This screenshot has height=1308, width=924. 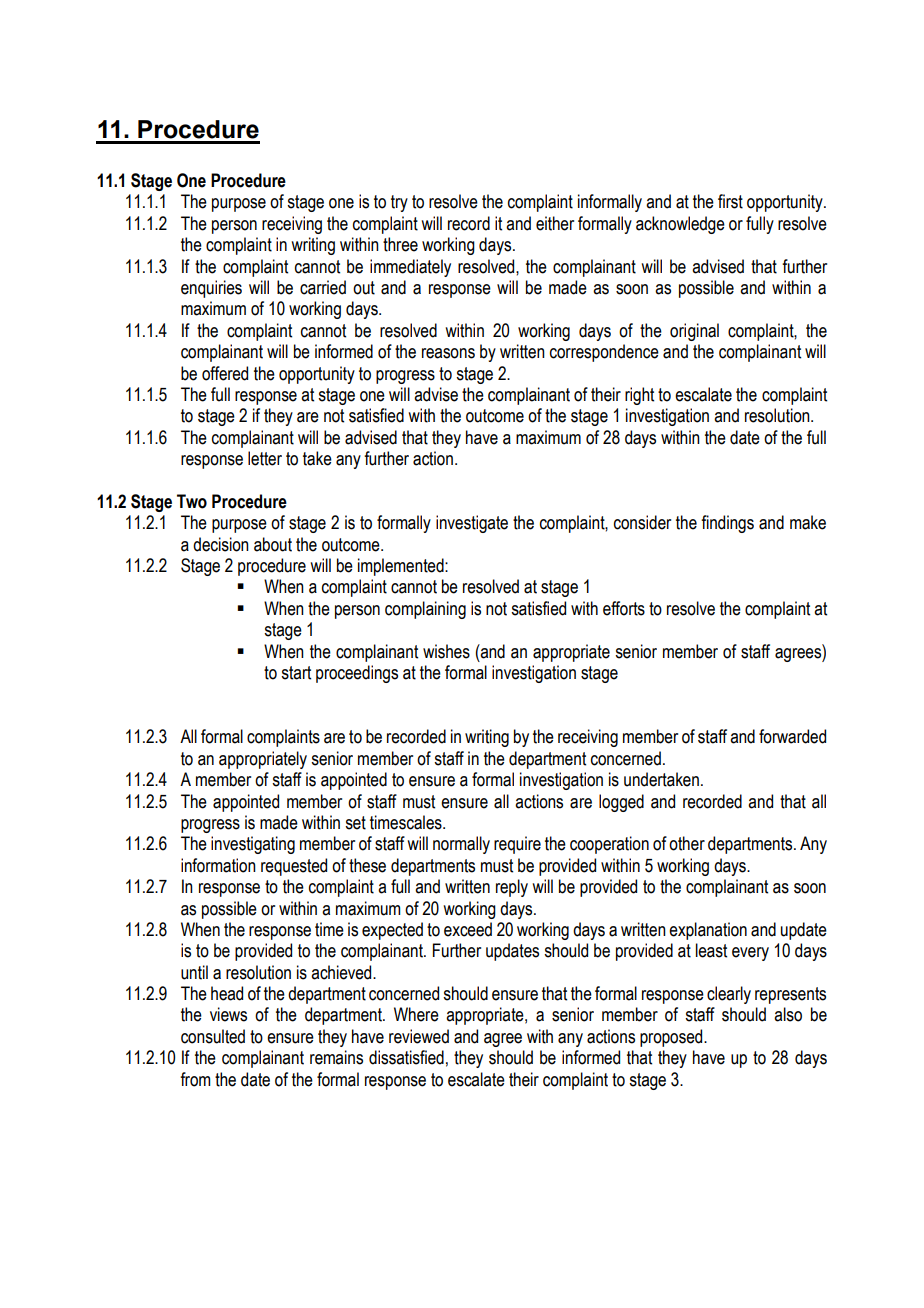 I want to click on require, so click(x=517, y=845).
